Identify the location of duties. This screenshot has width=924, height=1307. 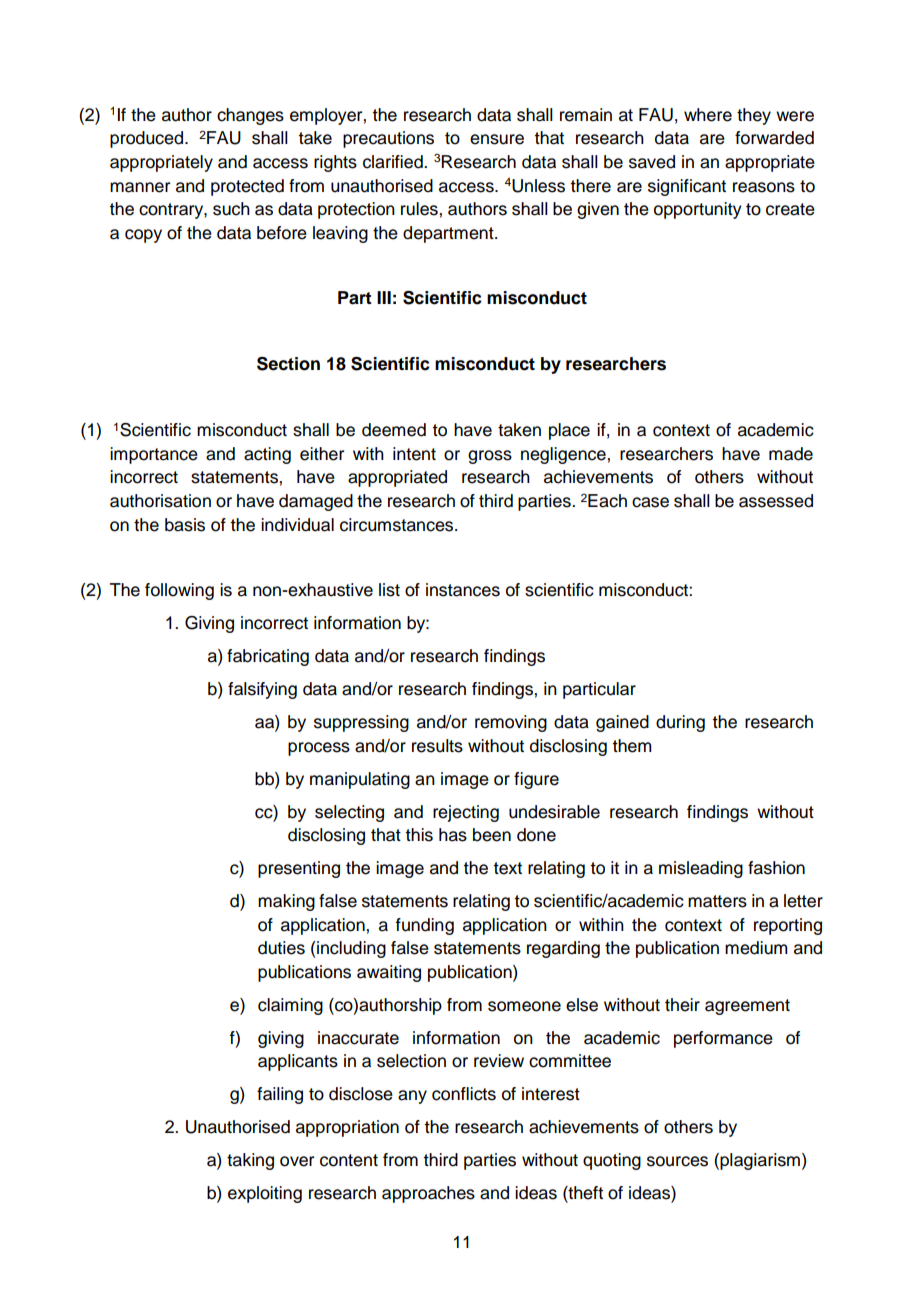
(281, 948).
